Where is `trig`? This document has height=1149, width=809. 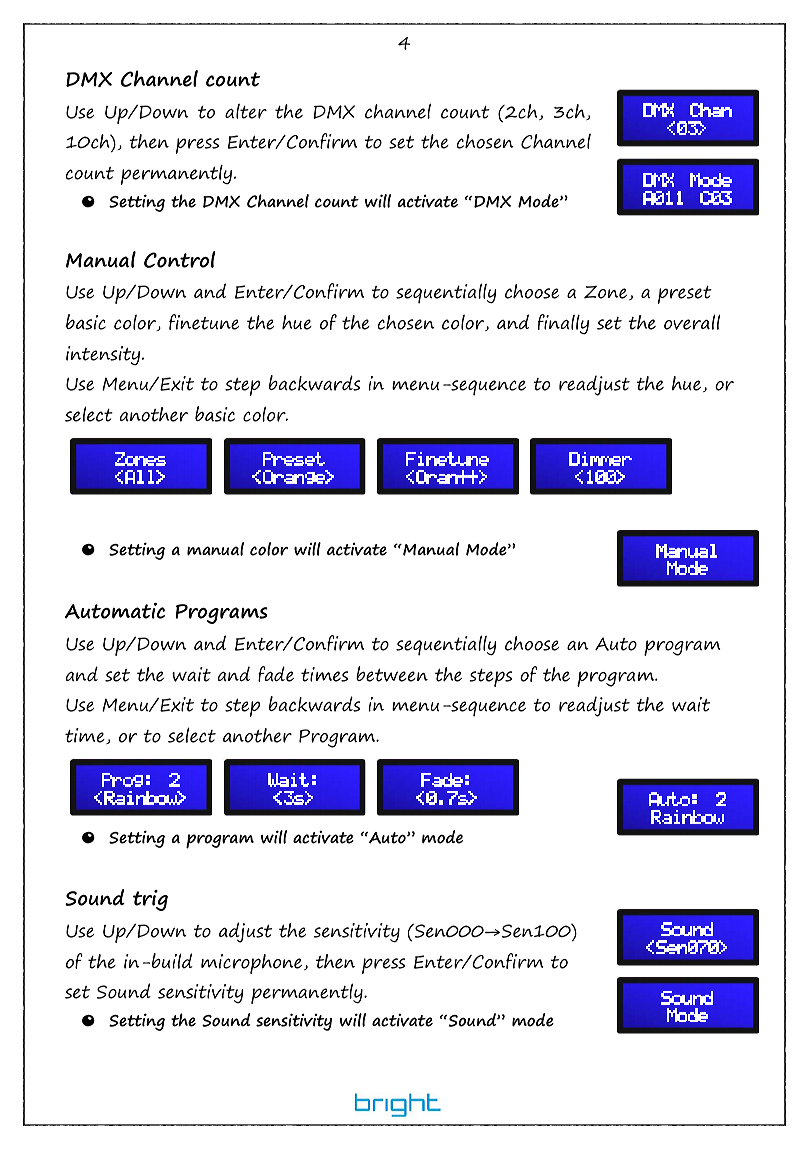 trig is located at coordinates (150, 900).
